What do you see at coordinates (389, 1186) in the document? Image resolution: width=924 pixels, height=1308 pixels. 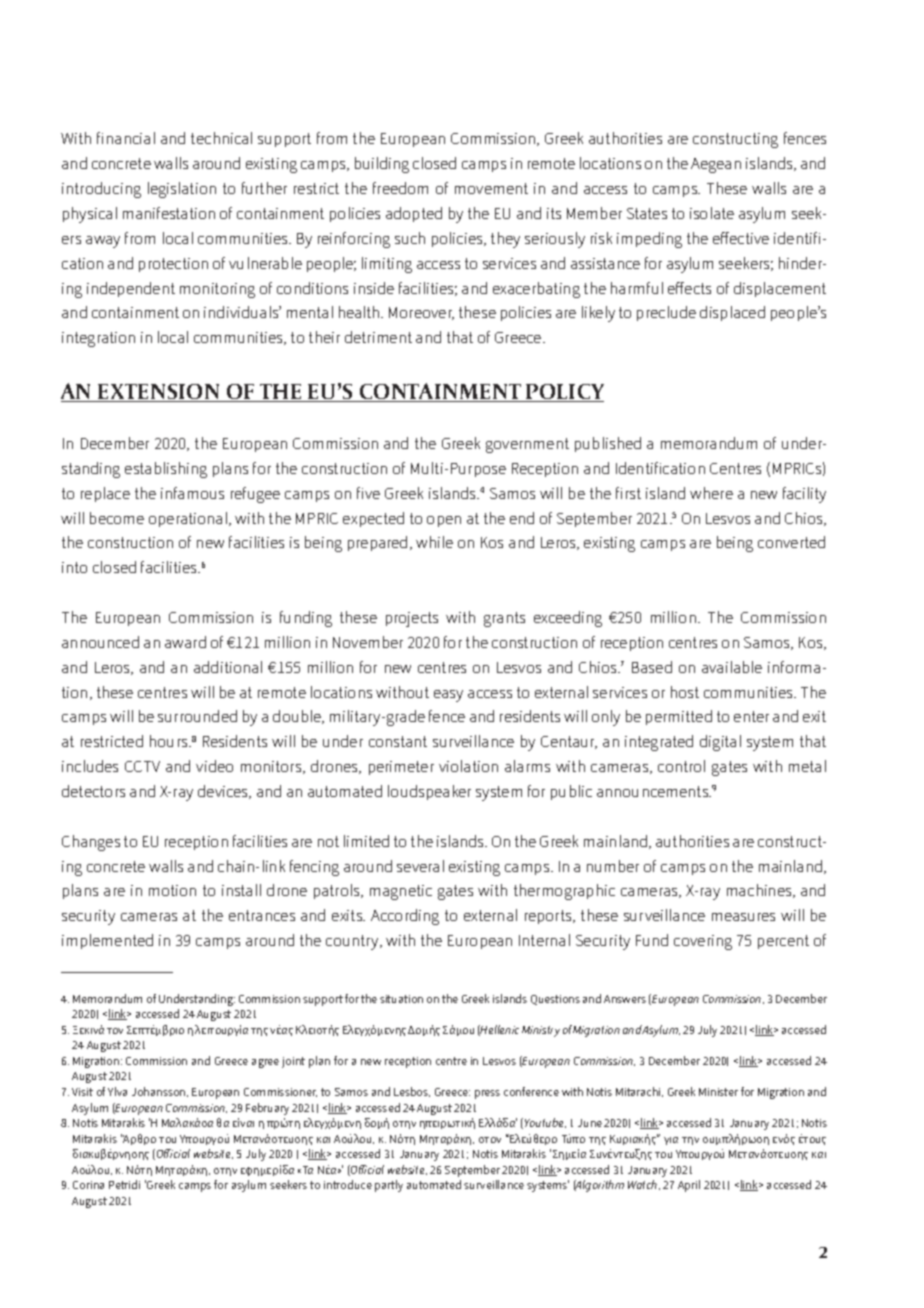 I see `partly` at bounding box center [389, 1186].
